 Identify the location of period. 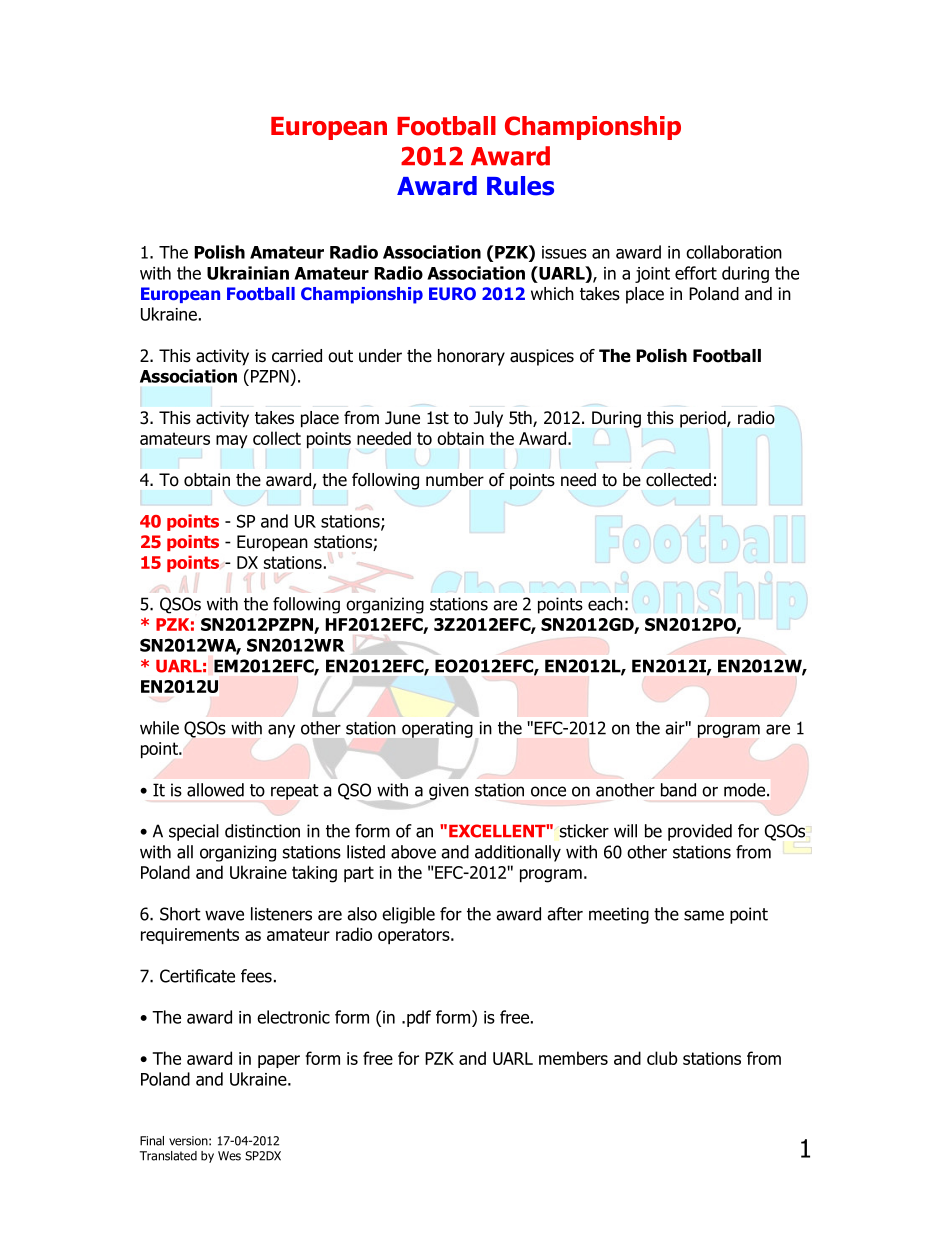
(704, 419).
